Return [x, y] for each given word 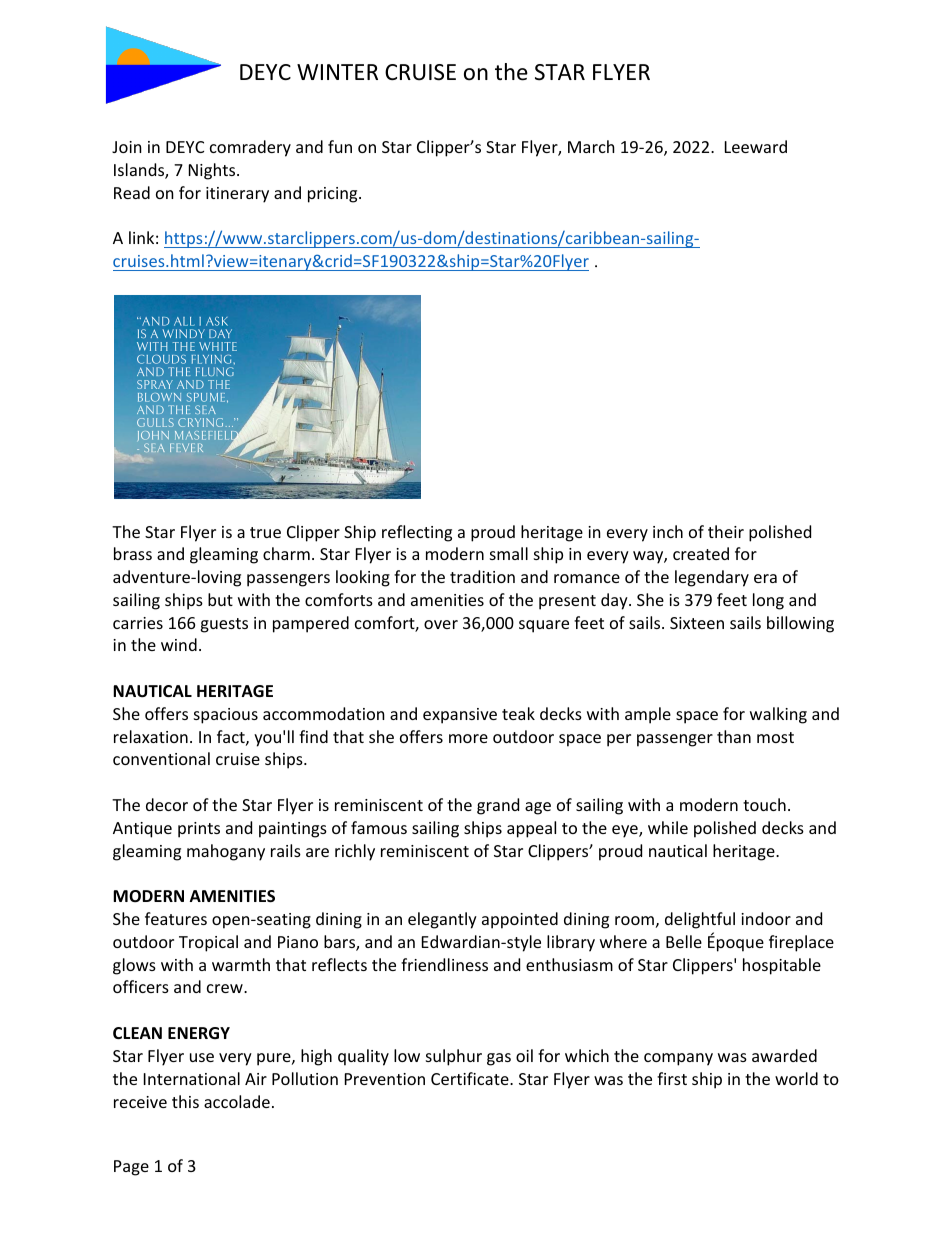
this [185, 1101]
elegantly [442, 920]
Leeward [756, 146]
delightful [700, 920]
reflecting [417, 533]
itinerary [237, 195]
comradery [250, 148]
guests [224, 625]
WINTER [337, 72]
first [672, 1078]
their [726, 531]
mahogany [226, 852]
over [441, 624]
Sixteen [697, 623]
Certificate [471, 1078]
